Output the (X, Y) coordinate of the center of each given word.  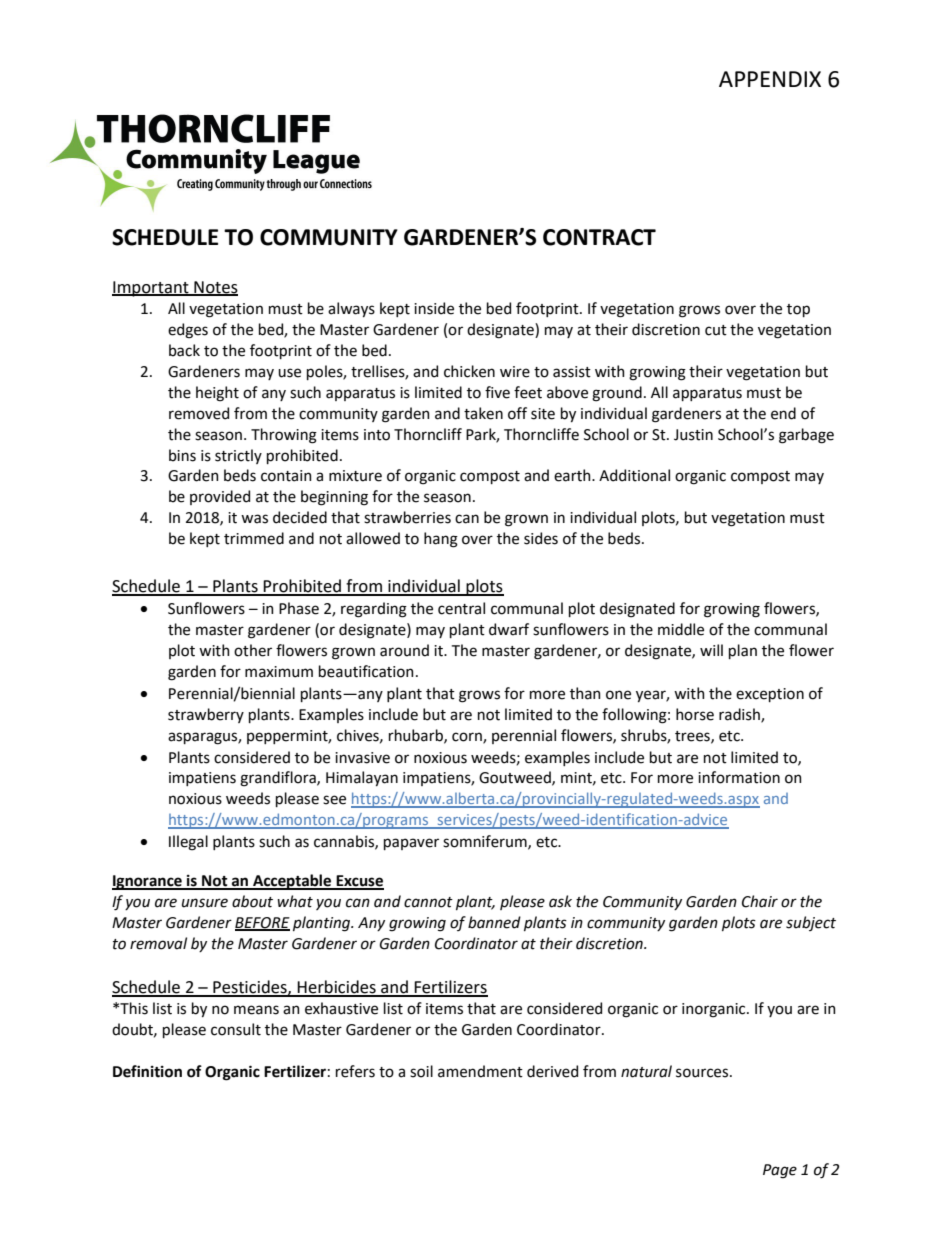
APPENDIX (770, 79)
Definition (147, 1071)
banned (494, 922)
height (217, 394)
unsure (205, 903)
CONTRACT (599, 237)
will (711, 650)
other (253, 650)
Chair (760, 901)
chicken (469, 371)
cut (716, 330)
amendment (480, 1071)
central (461, 608)
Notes (215, 288)
